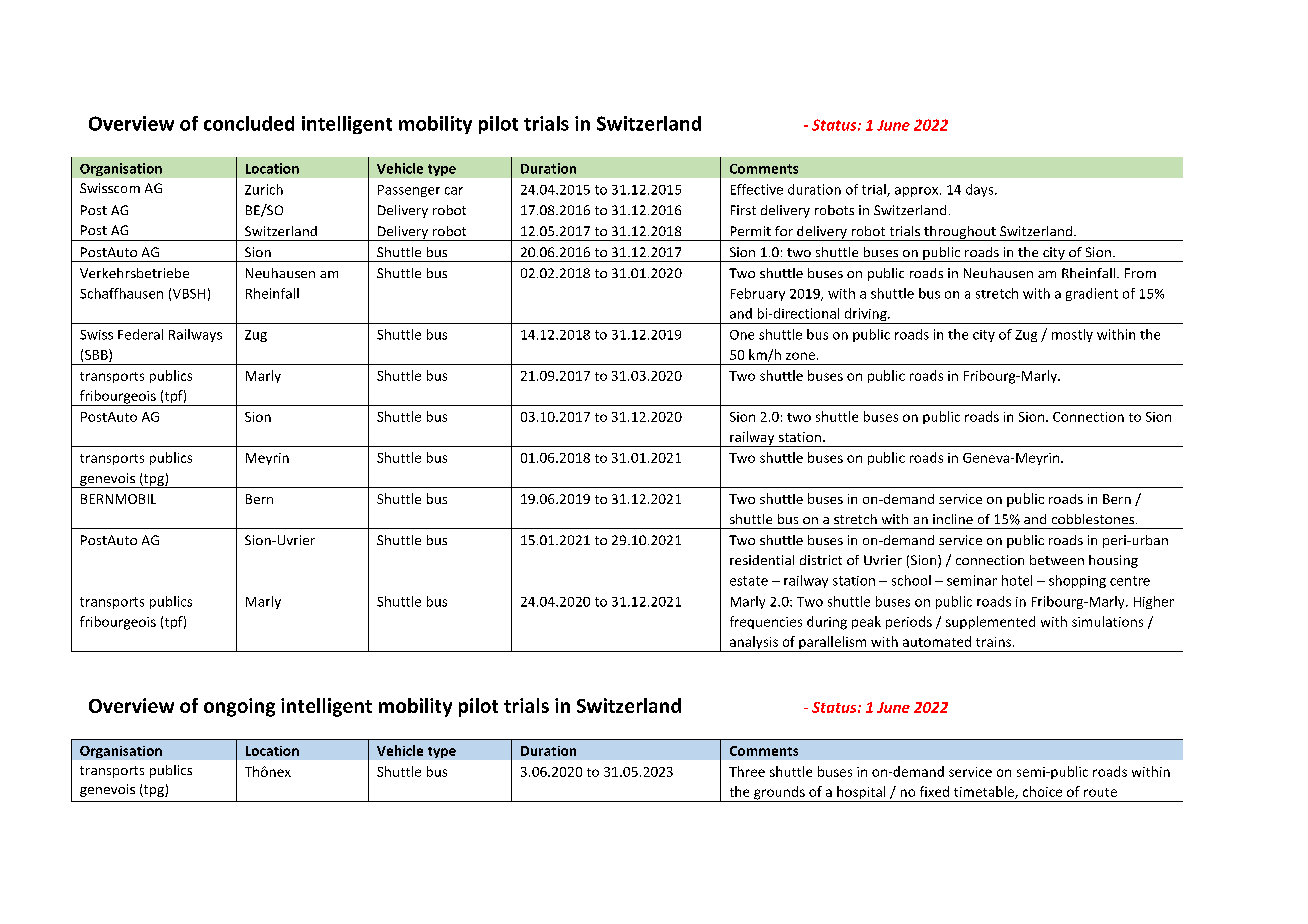  What do you see at coordinates (140, 334) in the screenshot?
I see `Federal` at bounding box center [140, 334].
